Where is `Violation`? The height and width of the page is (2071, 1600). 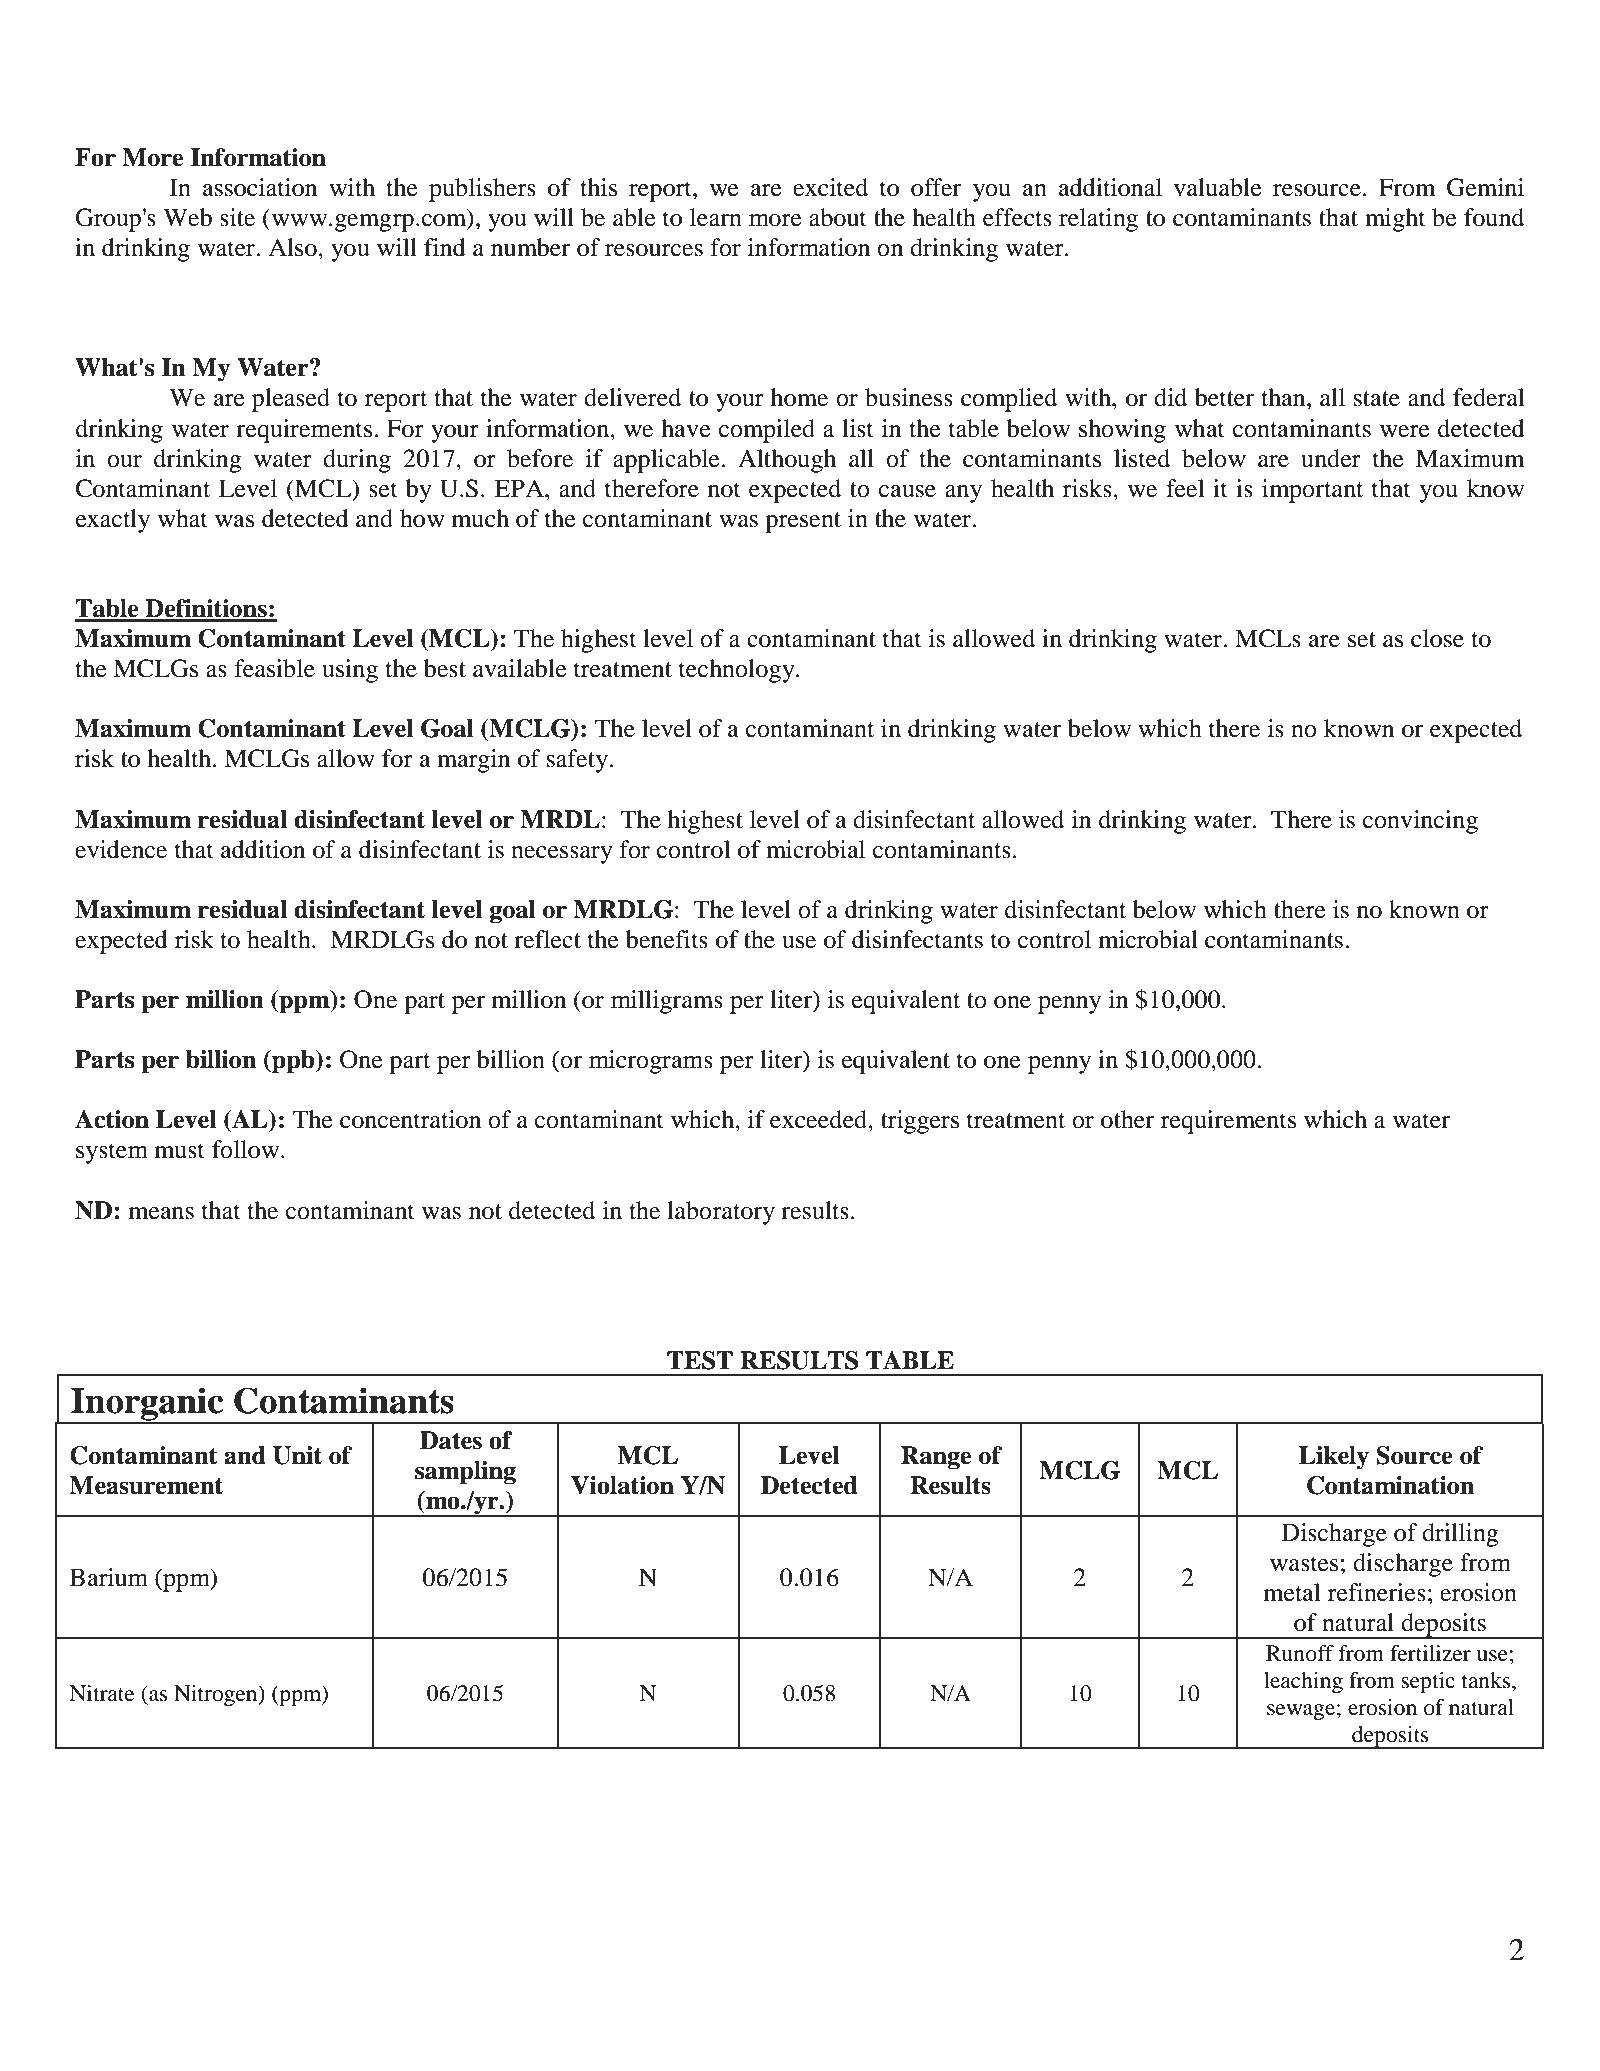
Violation is located at coordinates (622, 1485).
